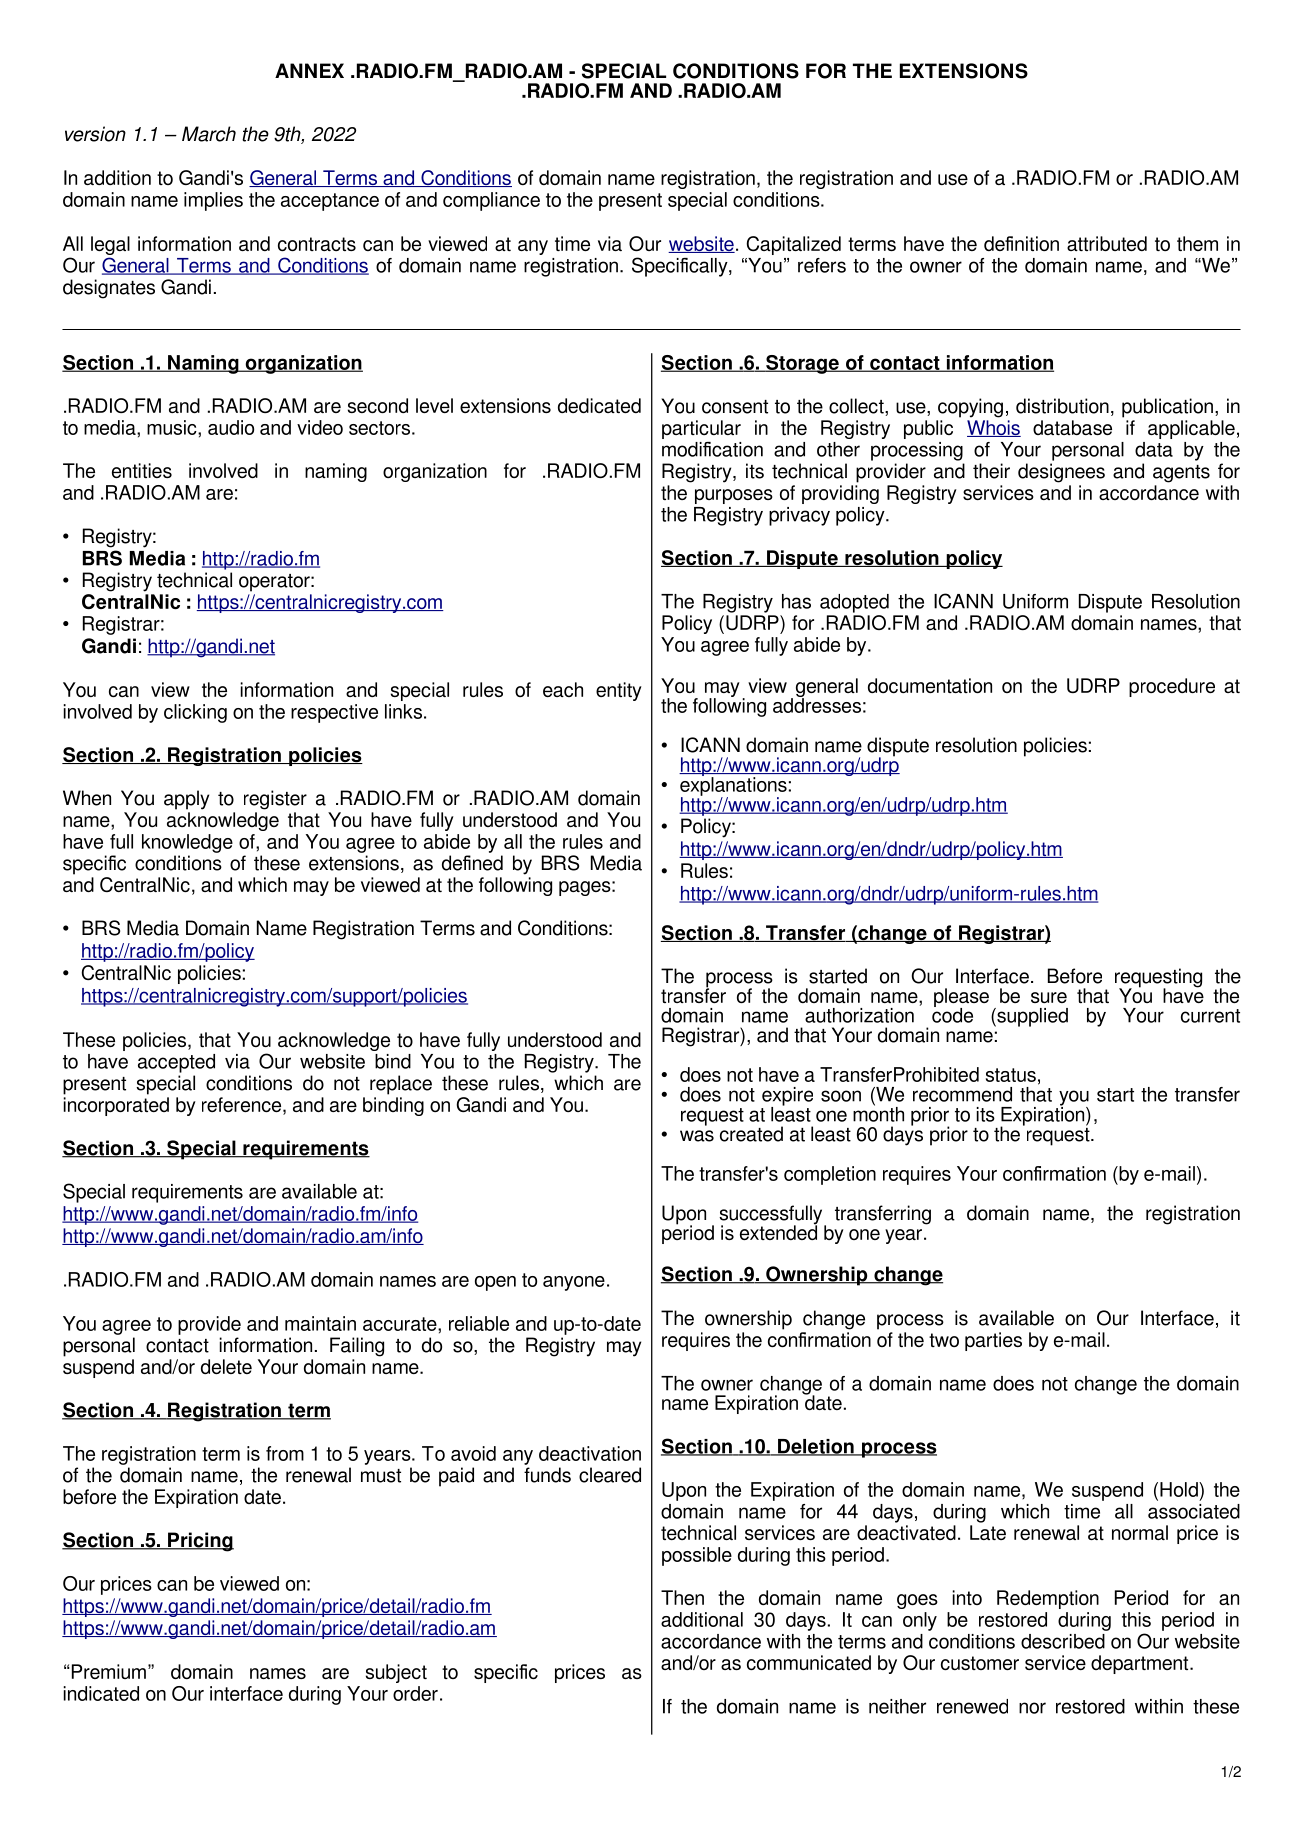 This page has height=1842, width=1303. I want to click on attributed, so click(1107, 243).
